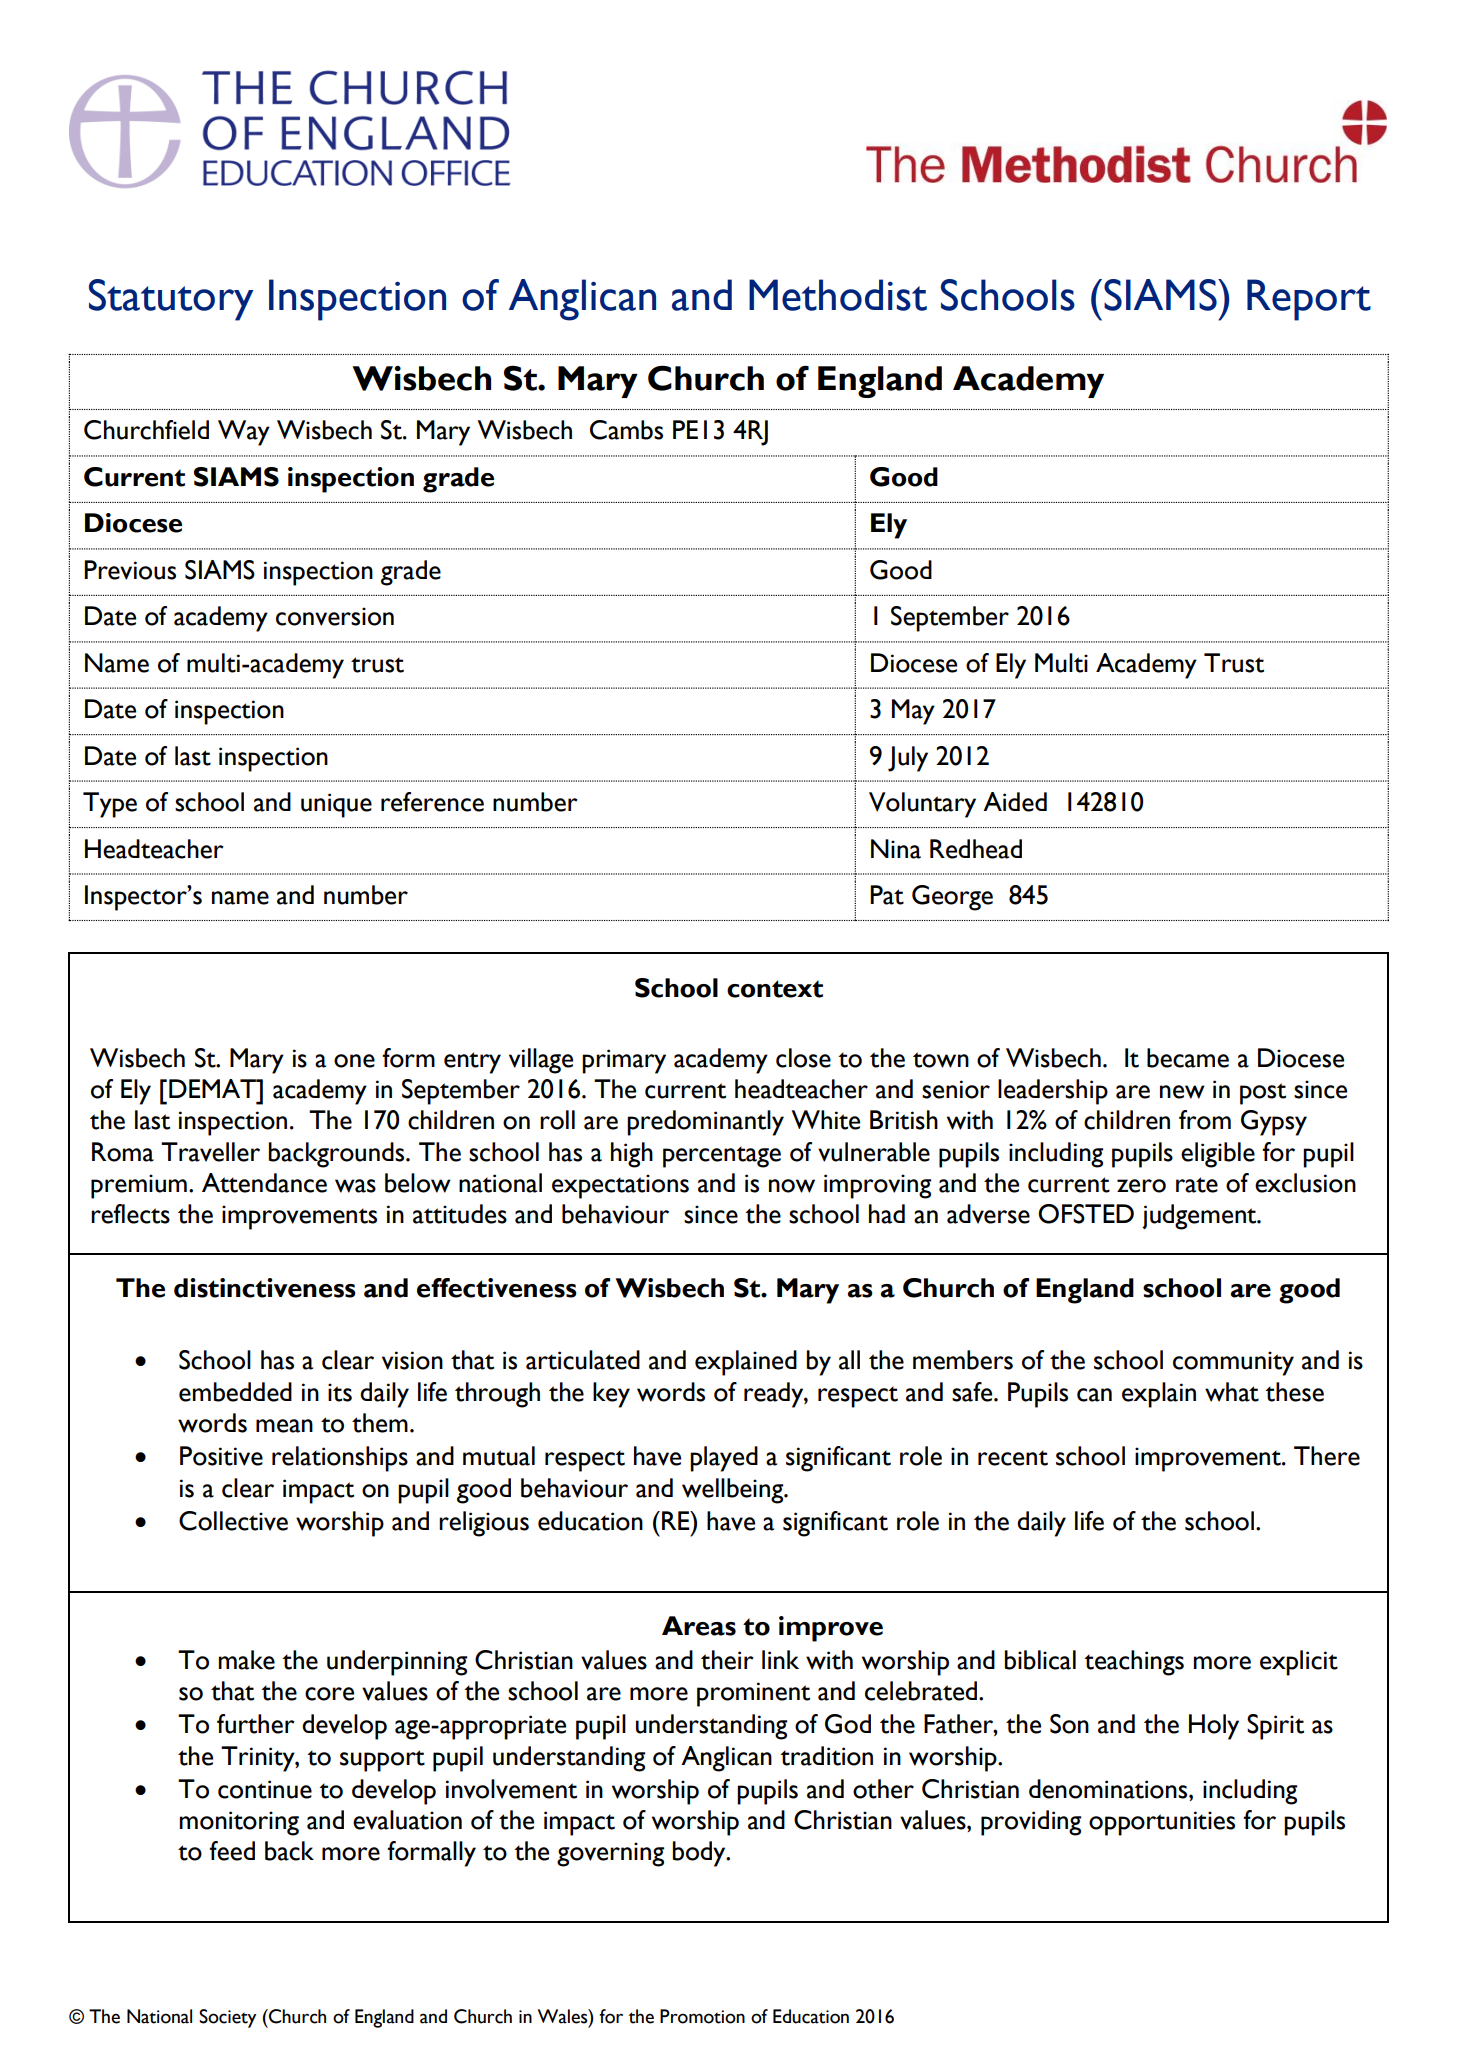  What do you see at coordinates (1232, 1392) in the screenshot?
I see `what` at bounding box center [1232, 1392].
